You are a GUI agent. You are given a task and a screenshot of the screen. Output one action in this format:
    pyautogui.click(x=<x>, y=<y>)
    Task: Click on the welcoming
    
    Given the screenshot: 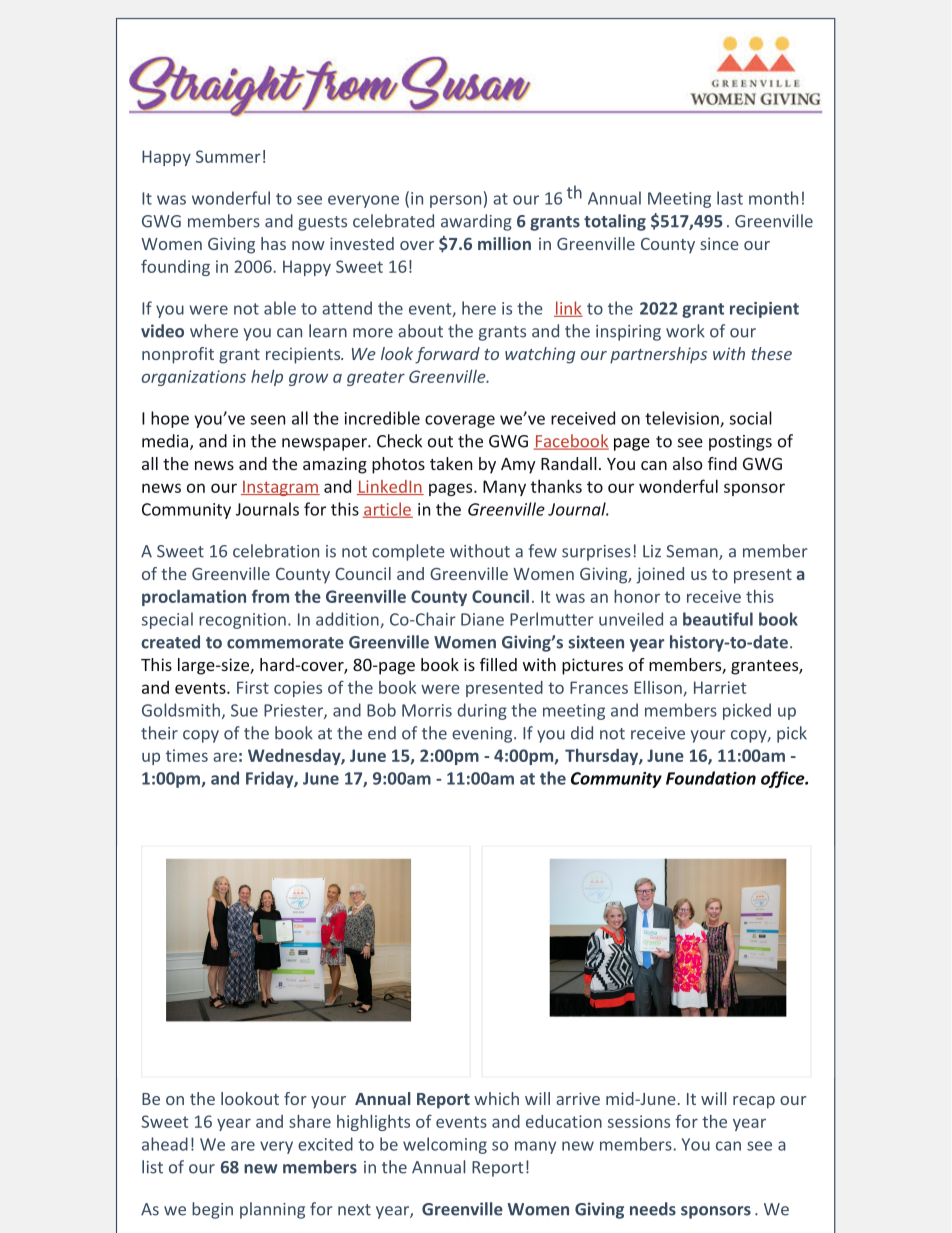 What is the action you would take?
    pyautogui.click(x=445, y=1145)
